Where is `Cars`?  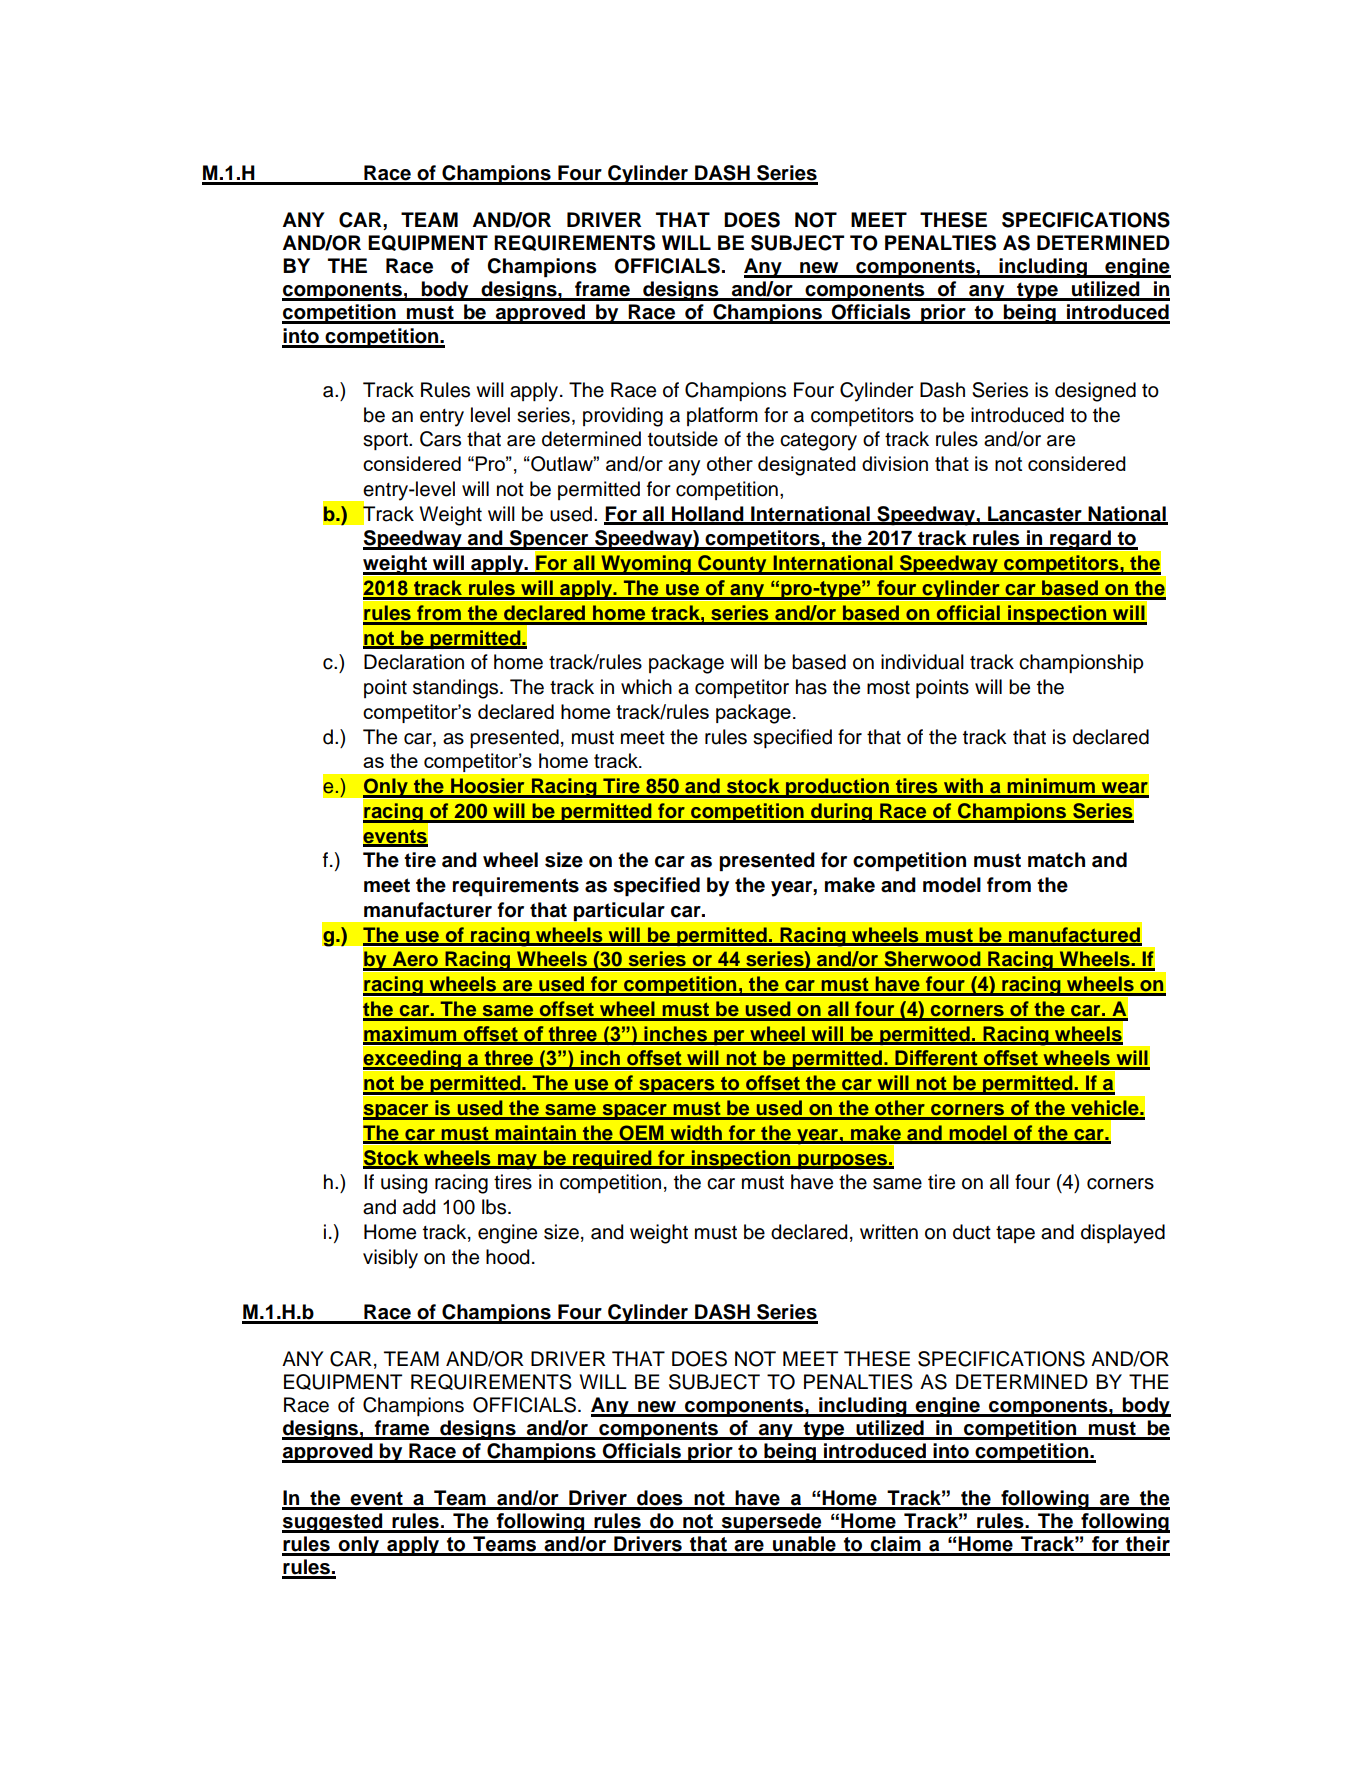
Cars is located at coordinates (440, 439).
